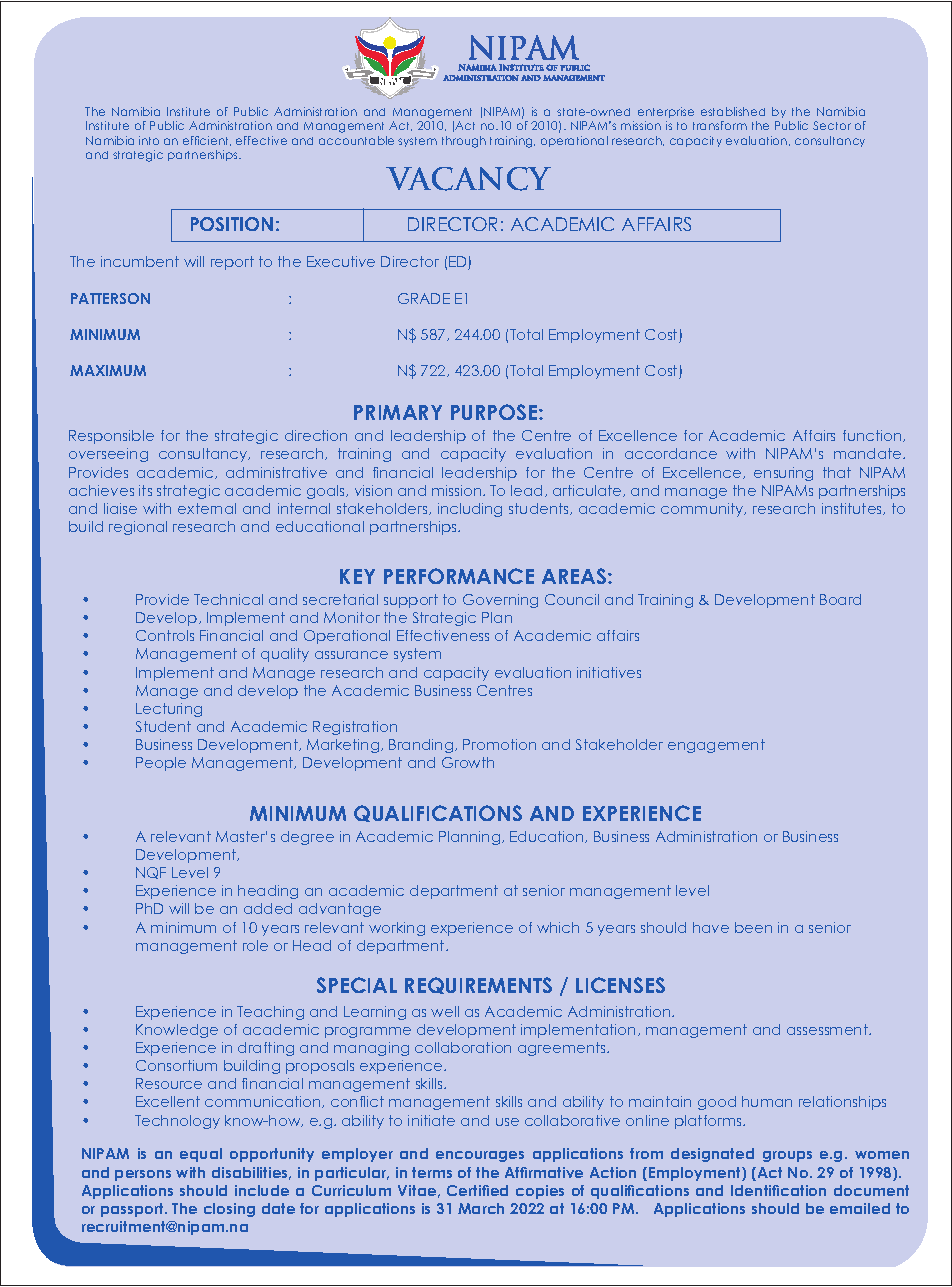 This screenshot has width=952, height=1287. Describe the element at coordinates (840, 599) in the screenshot. I see `Board` at that location.
